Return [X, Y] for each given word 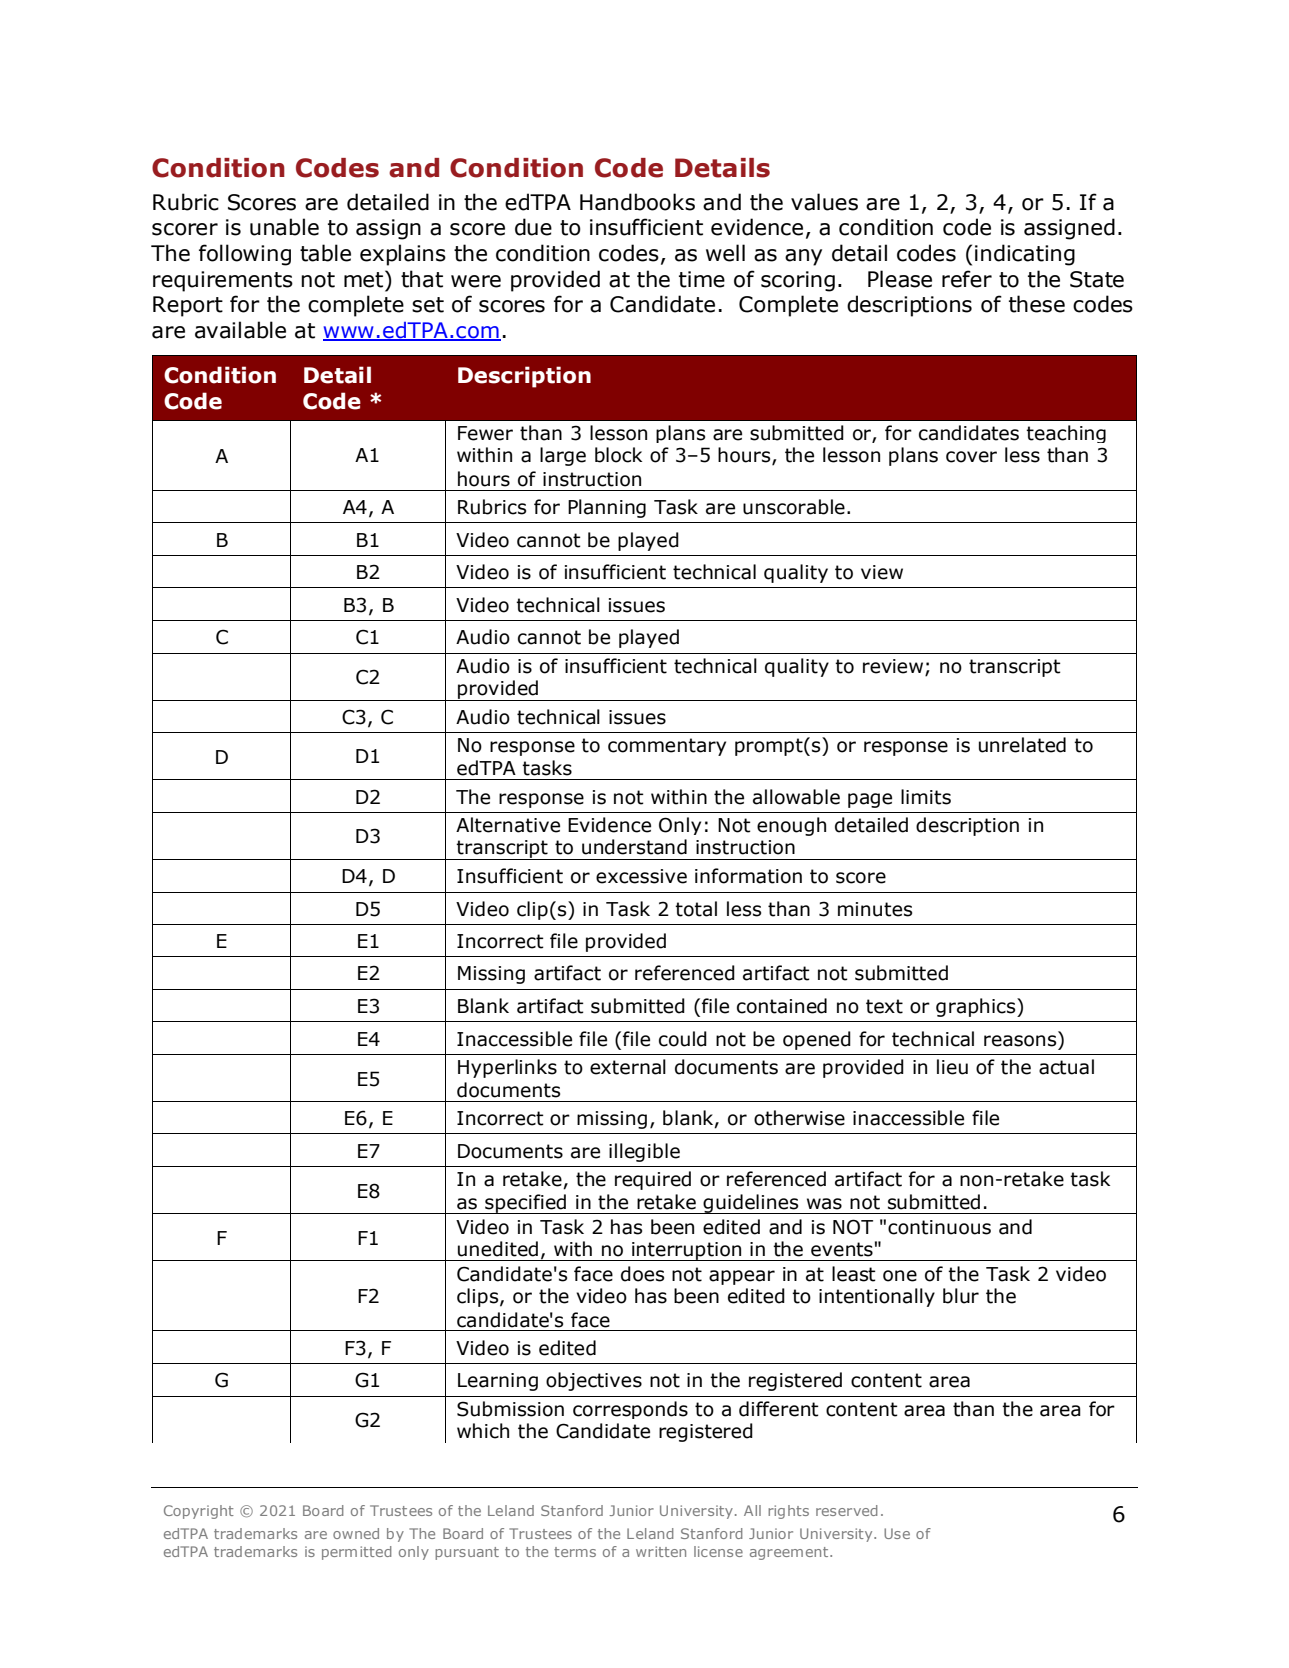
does [642, 1274]
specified [525, 1204]
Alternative [508, 825]
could [683, 1039]
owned [356, 1533]
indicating [1025, 255]
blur [961, 1296]
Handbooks [637, 202]
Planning [607, 508]
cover [971, 457]
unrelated [1022, 745]
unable [284, 227]
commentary [667, 747]
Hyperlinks [507, 1068]
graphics [977, 1007]
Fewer [485, 433]
